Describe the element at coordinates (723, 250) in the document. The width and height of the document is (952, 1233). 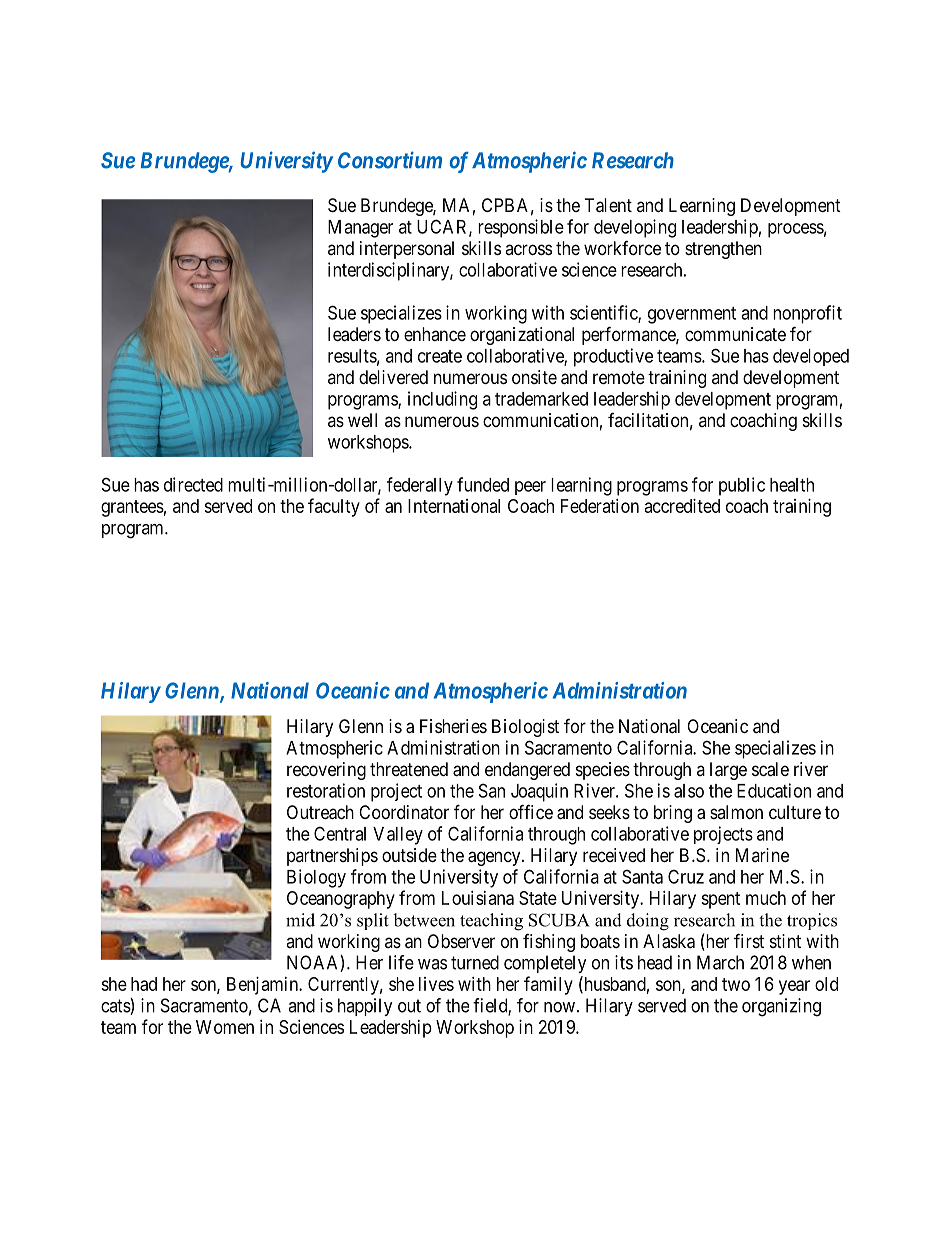
I see `strengthen` at that location.
